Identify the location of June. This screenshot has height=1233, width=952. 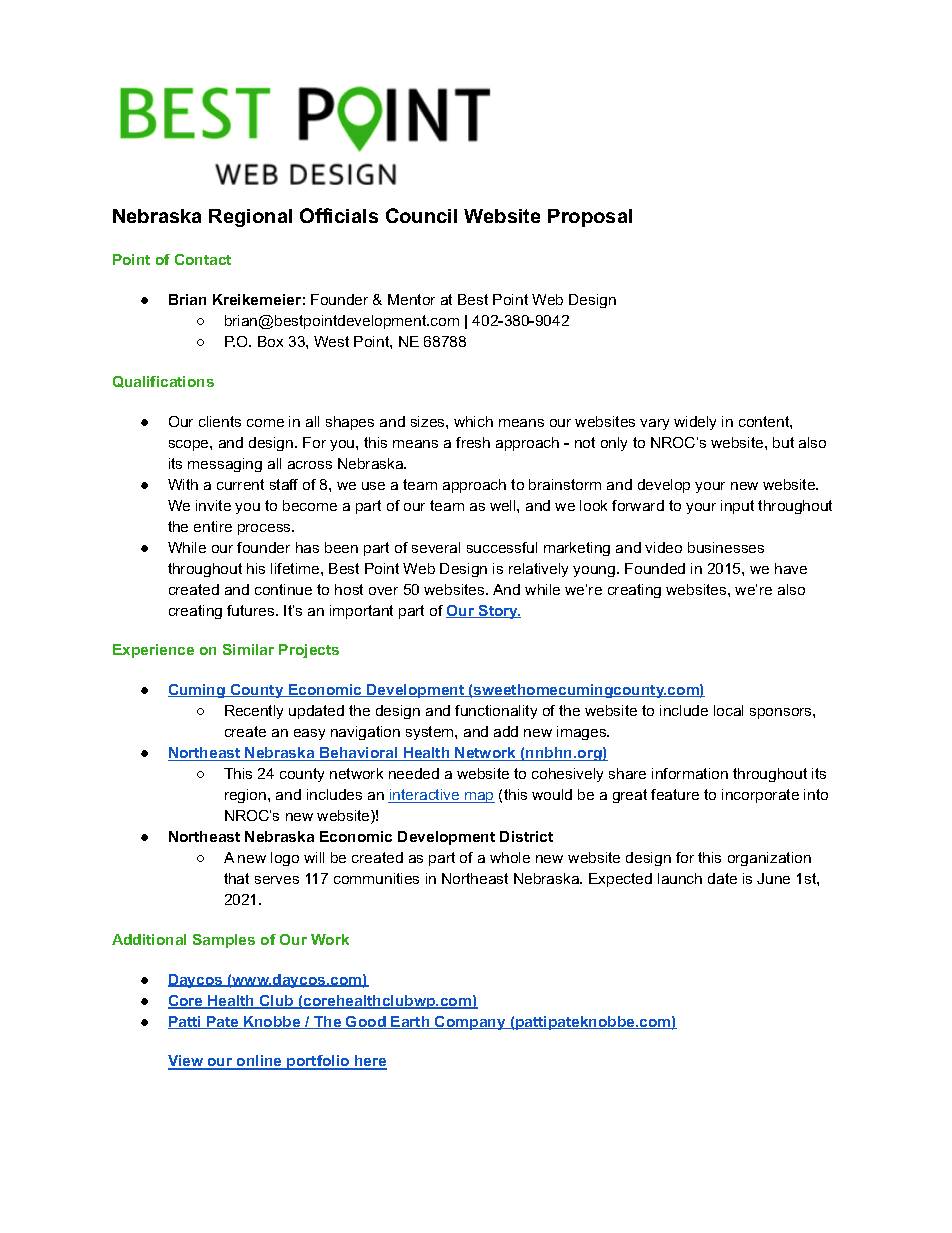
(773, 878).
